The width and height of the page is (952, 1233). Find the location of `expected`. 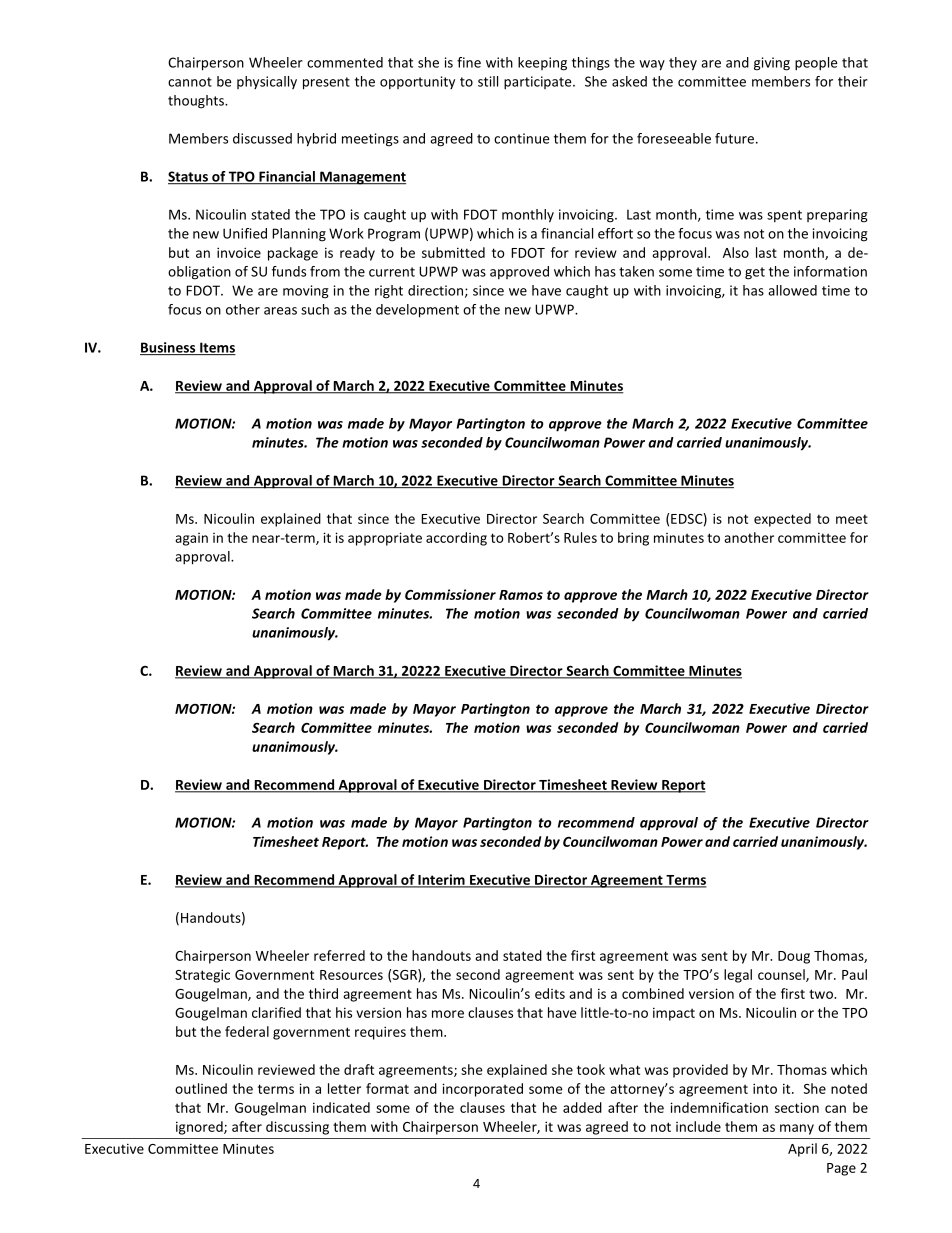

expected is located at coordinates (782, 520).
